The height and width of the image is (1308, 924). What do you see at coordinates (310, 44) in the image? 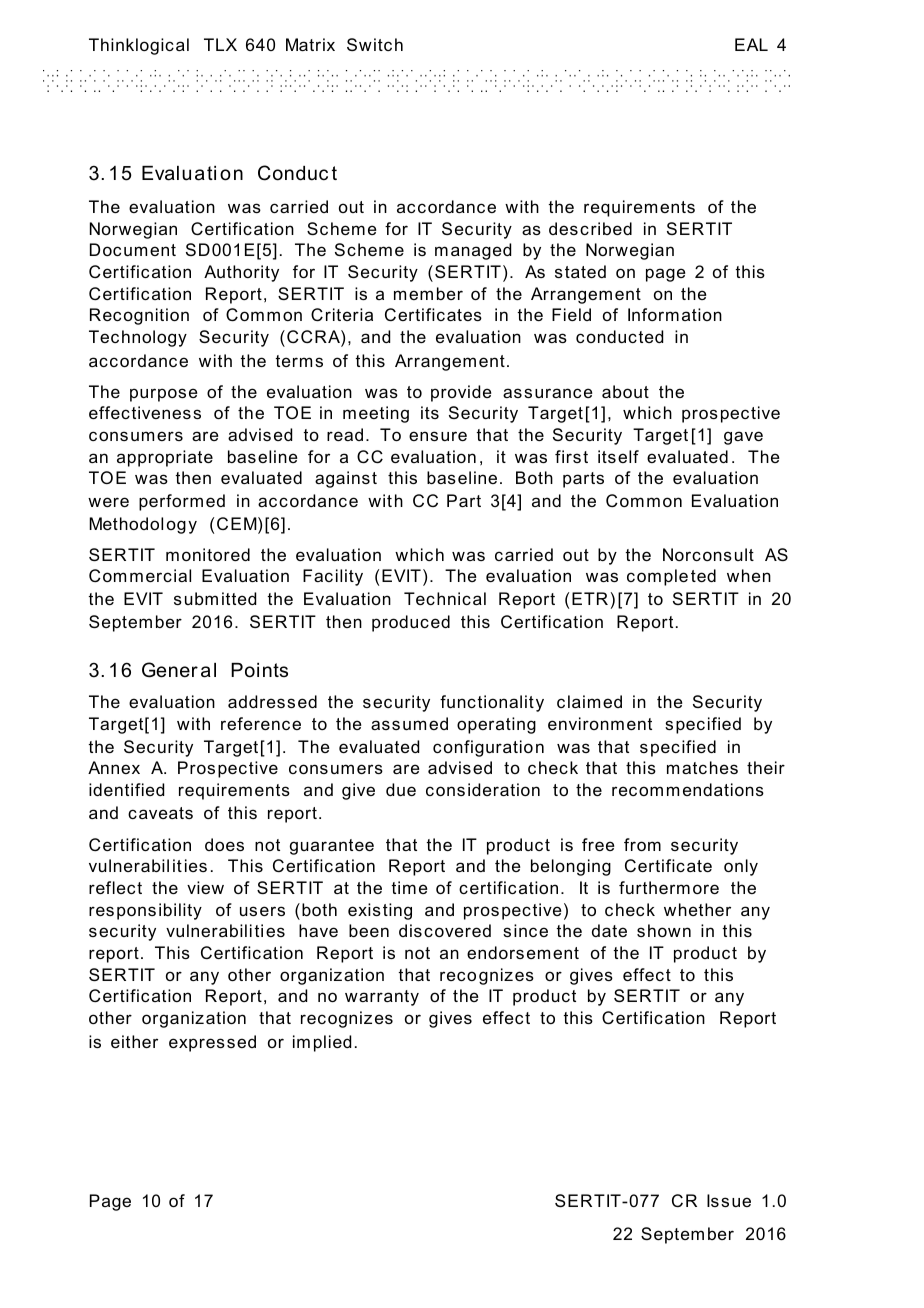
I see `Matrix` at bounding box center [310, 44].
